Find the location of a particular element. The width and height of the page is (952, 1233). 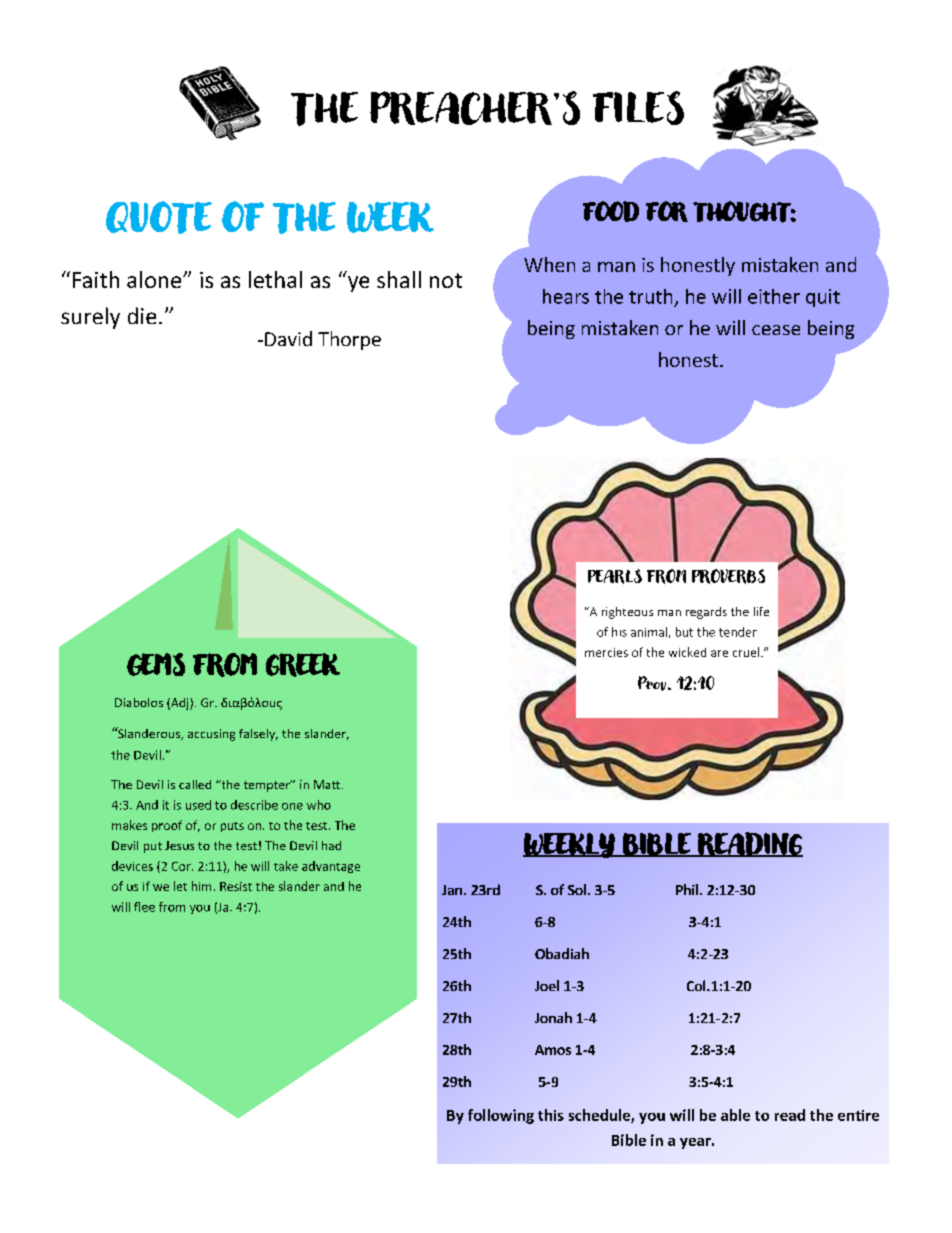

FOR is located at coordinates (667, 211).
